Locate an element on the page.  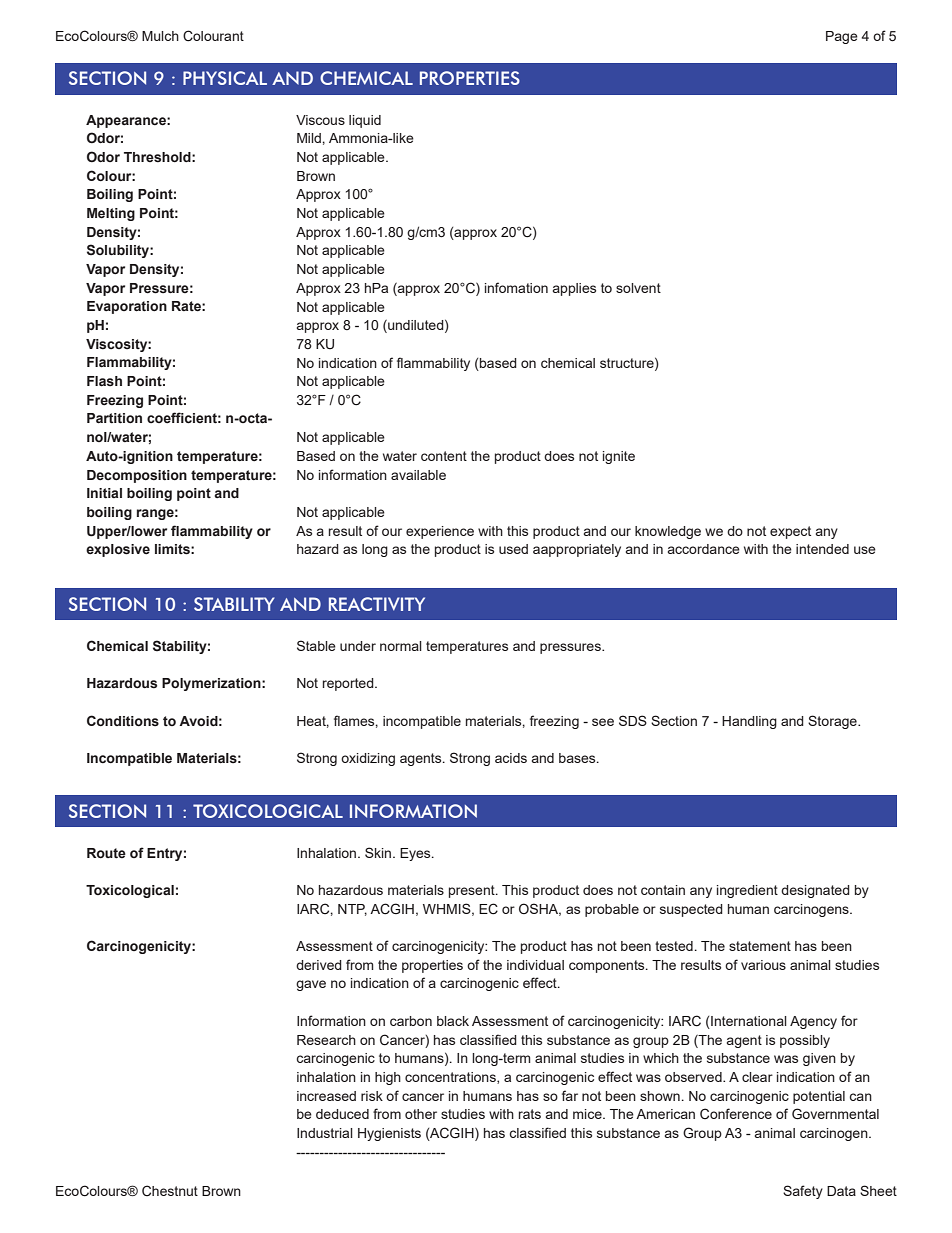
Flash is located at coordinates (104, 381).
